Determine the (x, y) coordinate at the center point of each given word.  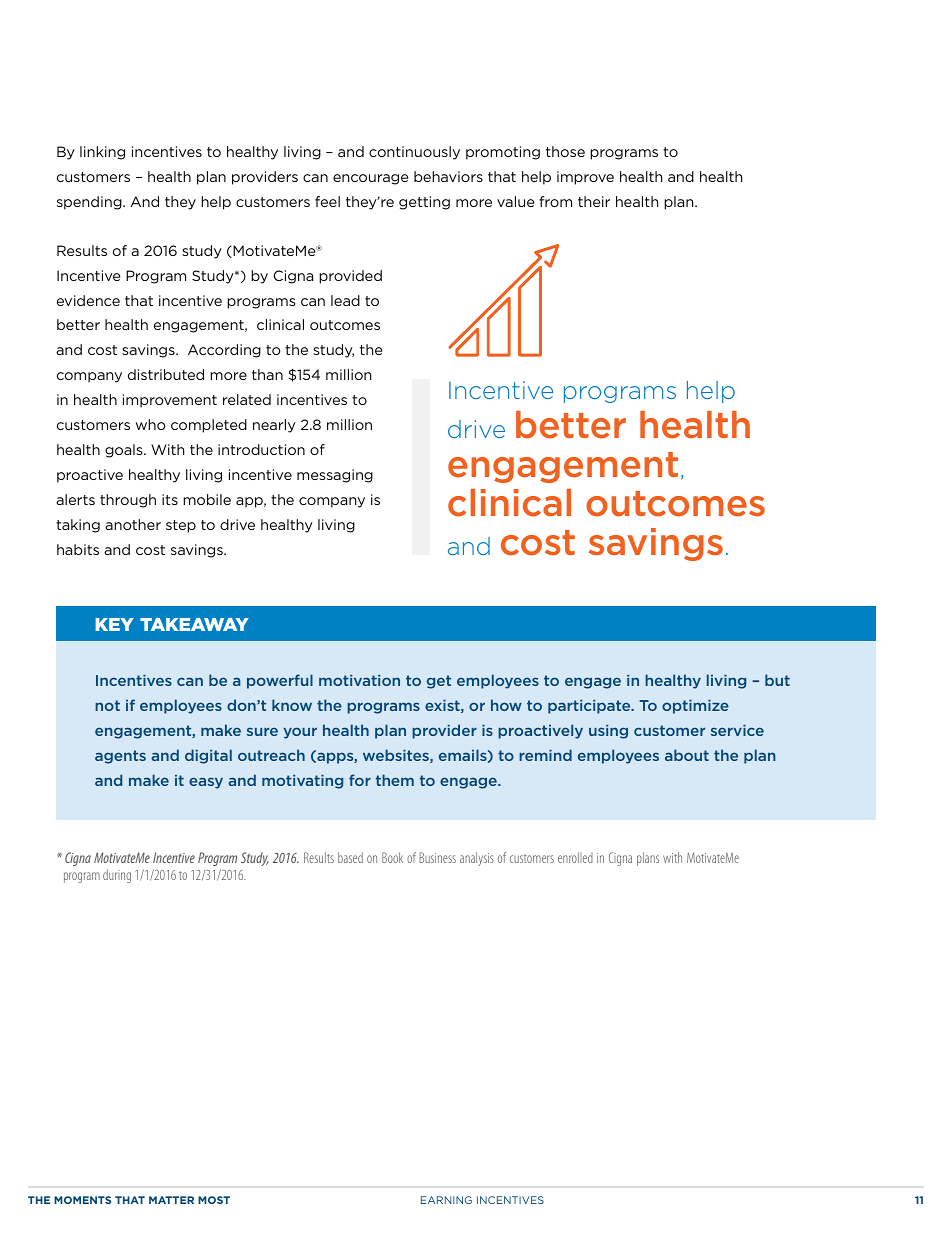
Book (392, 857)
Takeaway (194, 624)
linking (102, 153)
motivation (359, 680)
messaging (335, 476)
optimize (695, 707)
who (151, 424)
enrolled (575, 857)
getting (424, 203)
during (117, 876)
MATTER (171, 1200)
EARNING (446, 1200)
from (555, 201)
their (594, 201)
